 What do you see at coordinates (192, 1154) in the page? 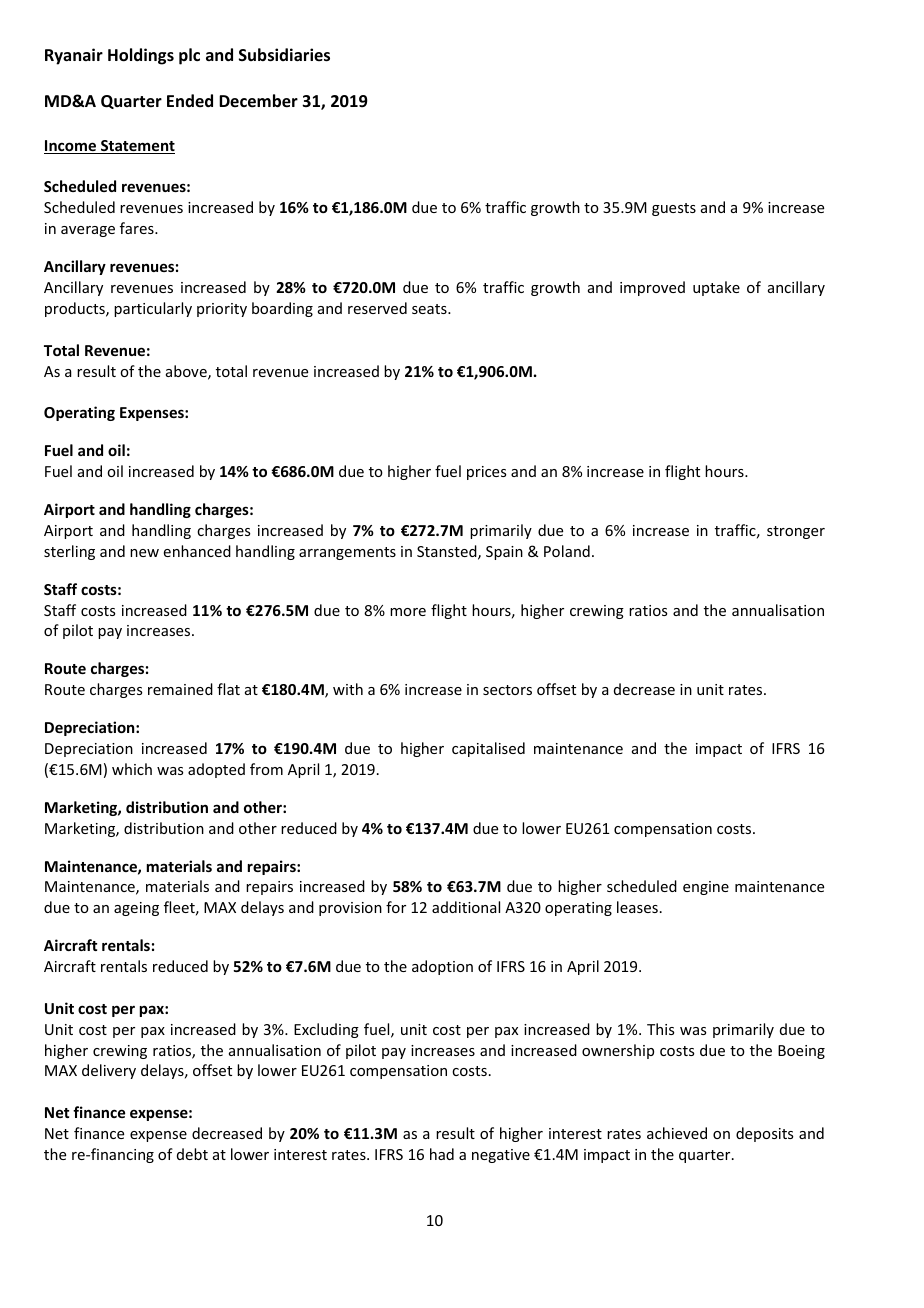
I see `debt` at bounding box center [192, 1154].
